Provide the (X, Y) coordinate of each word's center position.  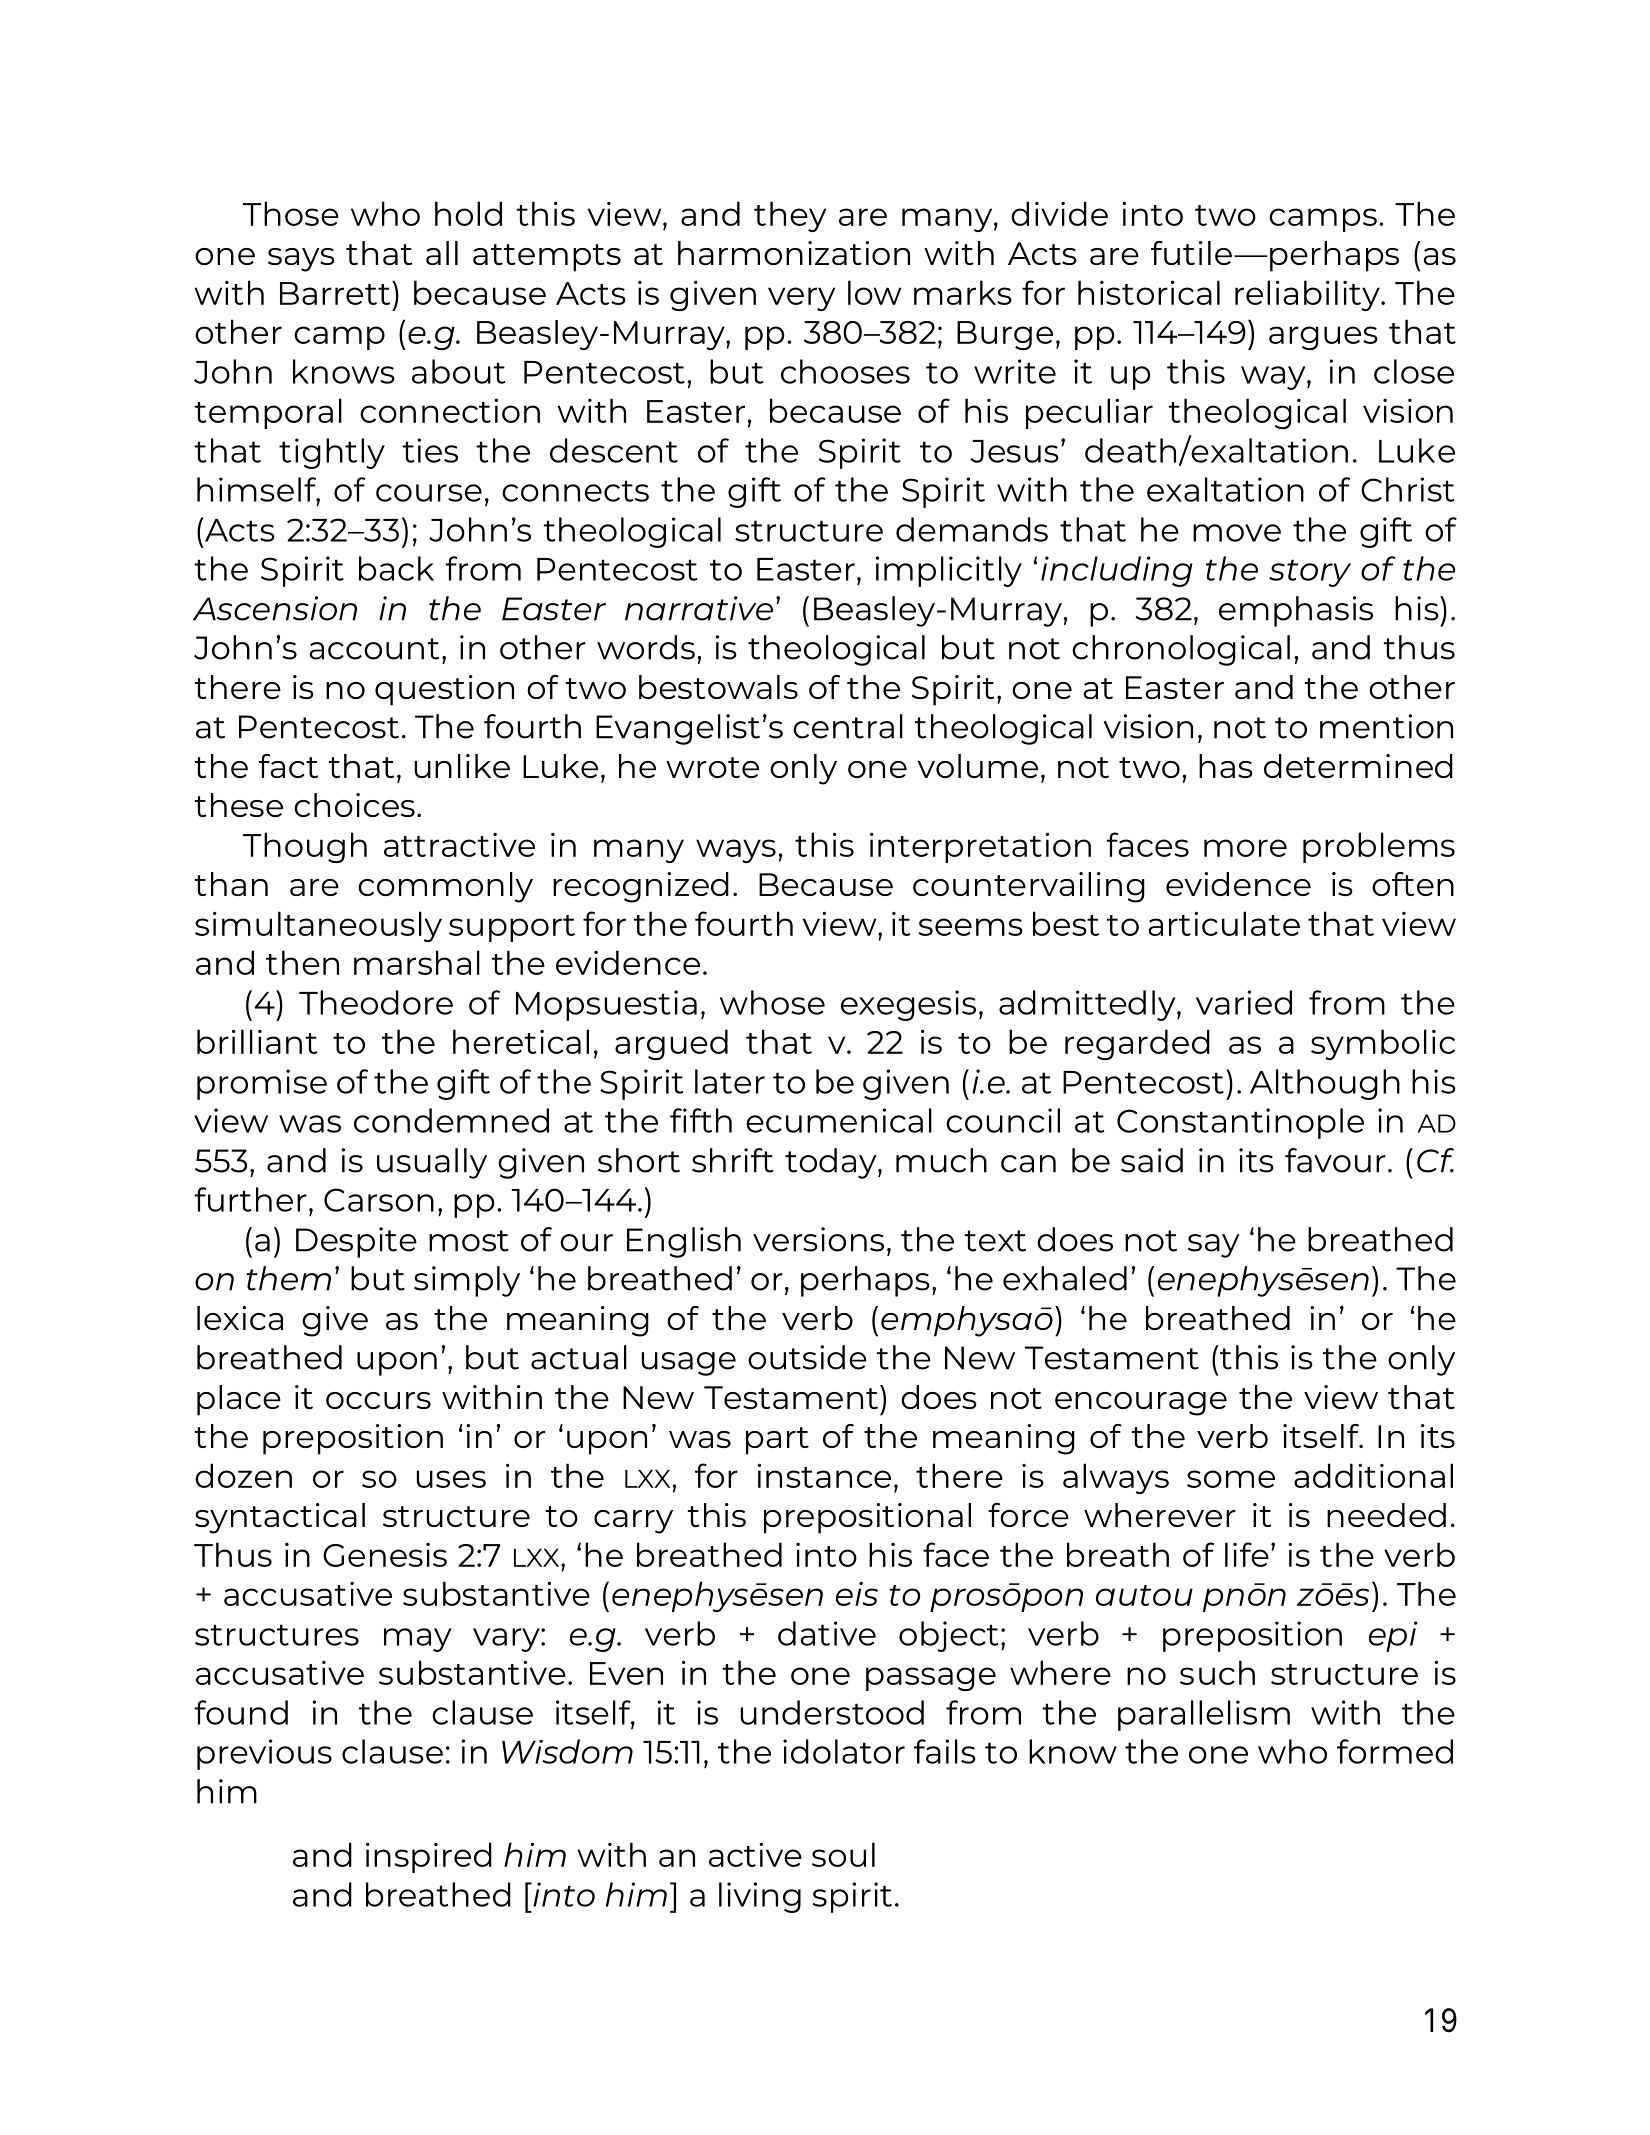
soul (843, 1854)
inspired (429, 1857)
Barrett (336, 293)
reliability (1308, 295)
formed (1395, 1751)
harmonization (794, 253)
